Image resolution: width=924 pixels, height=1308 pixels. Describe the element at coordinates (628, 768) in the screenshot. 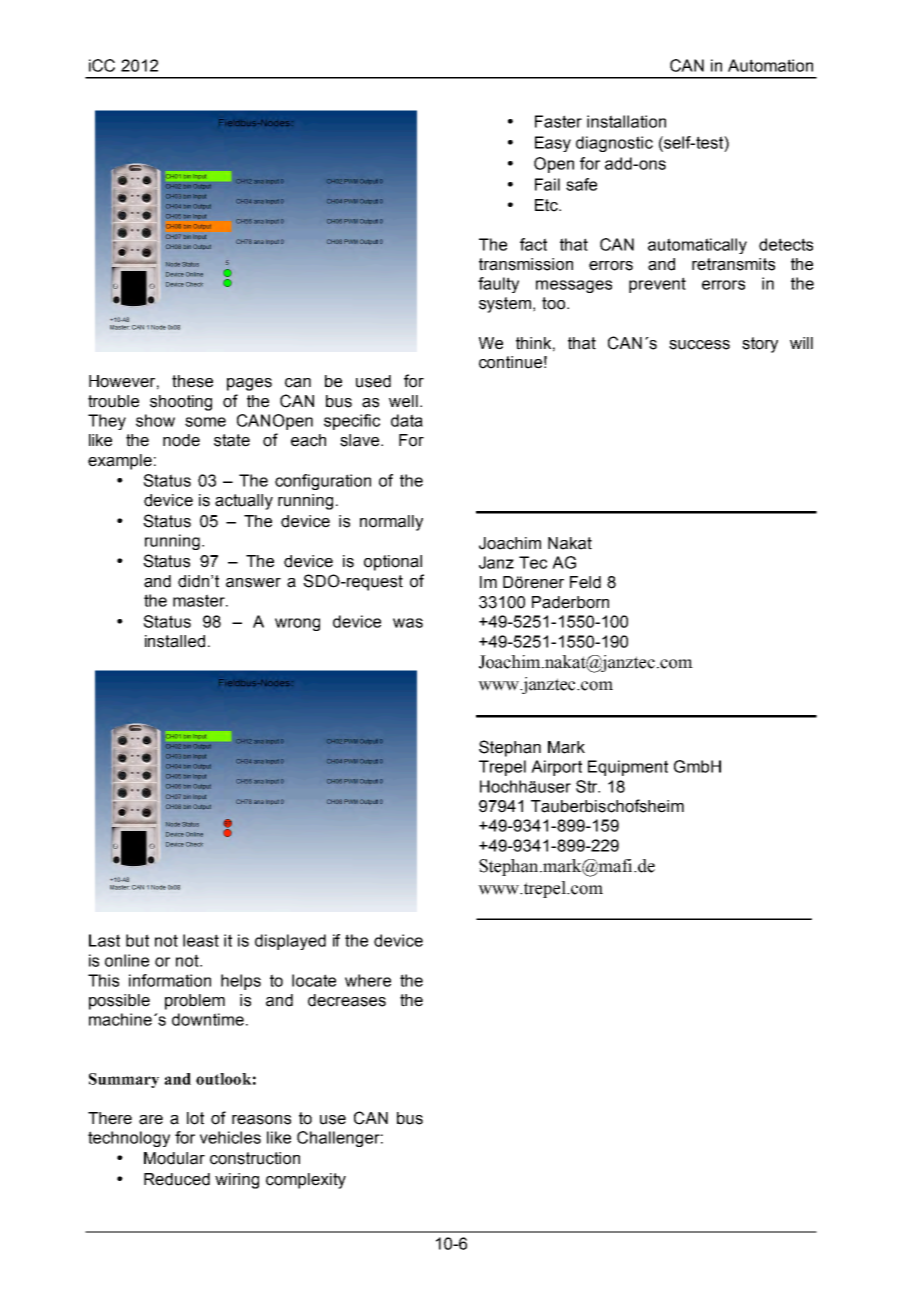

I see `Equipment` at that location.
